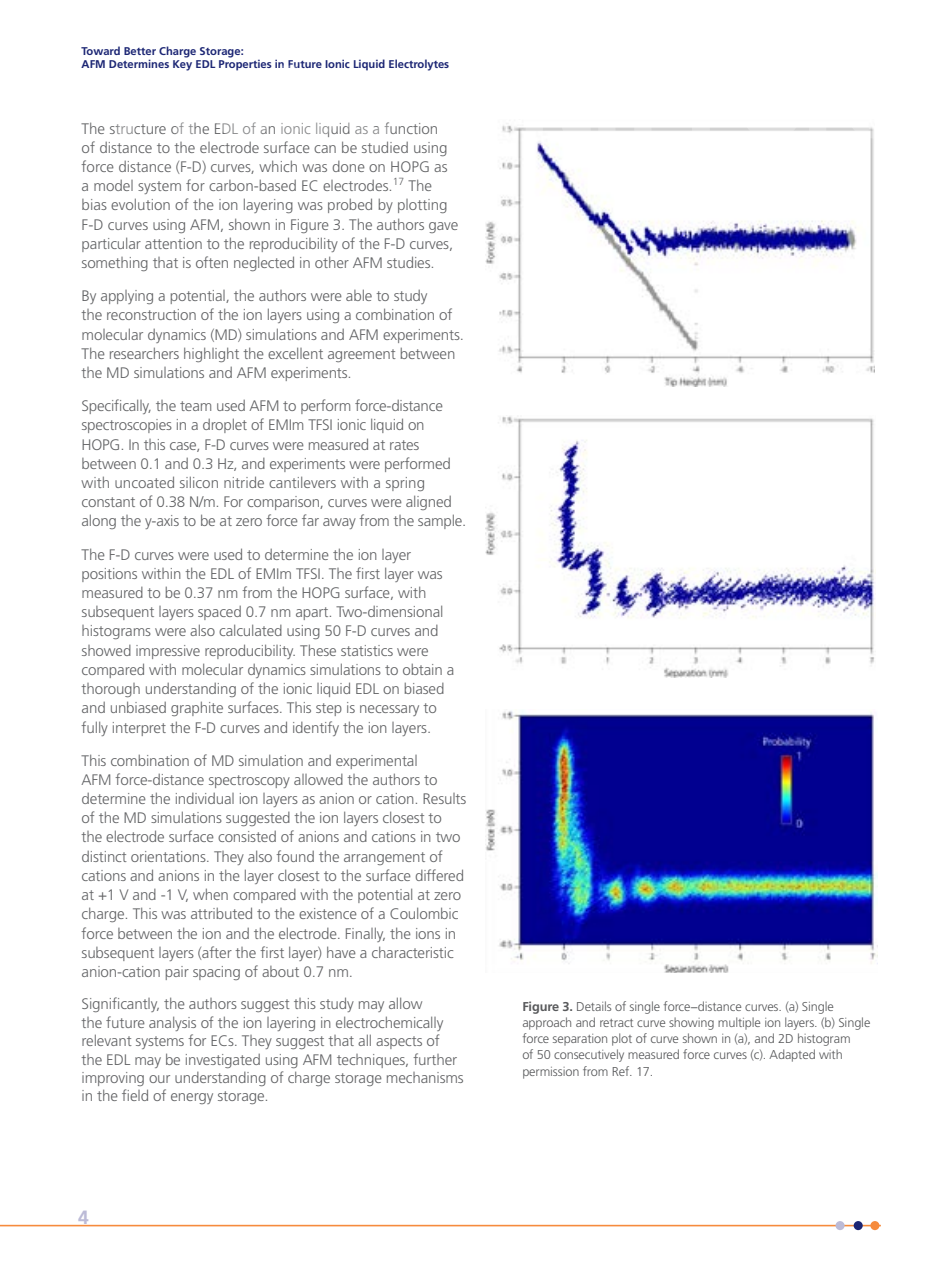 The image size is (952, 1271). Describe the element at coordinates (159, 1079) in the page. I see `our` at that location.
